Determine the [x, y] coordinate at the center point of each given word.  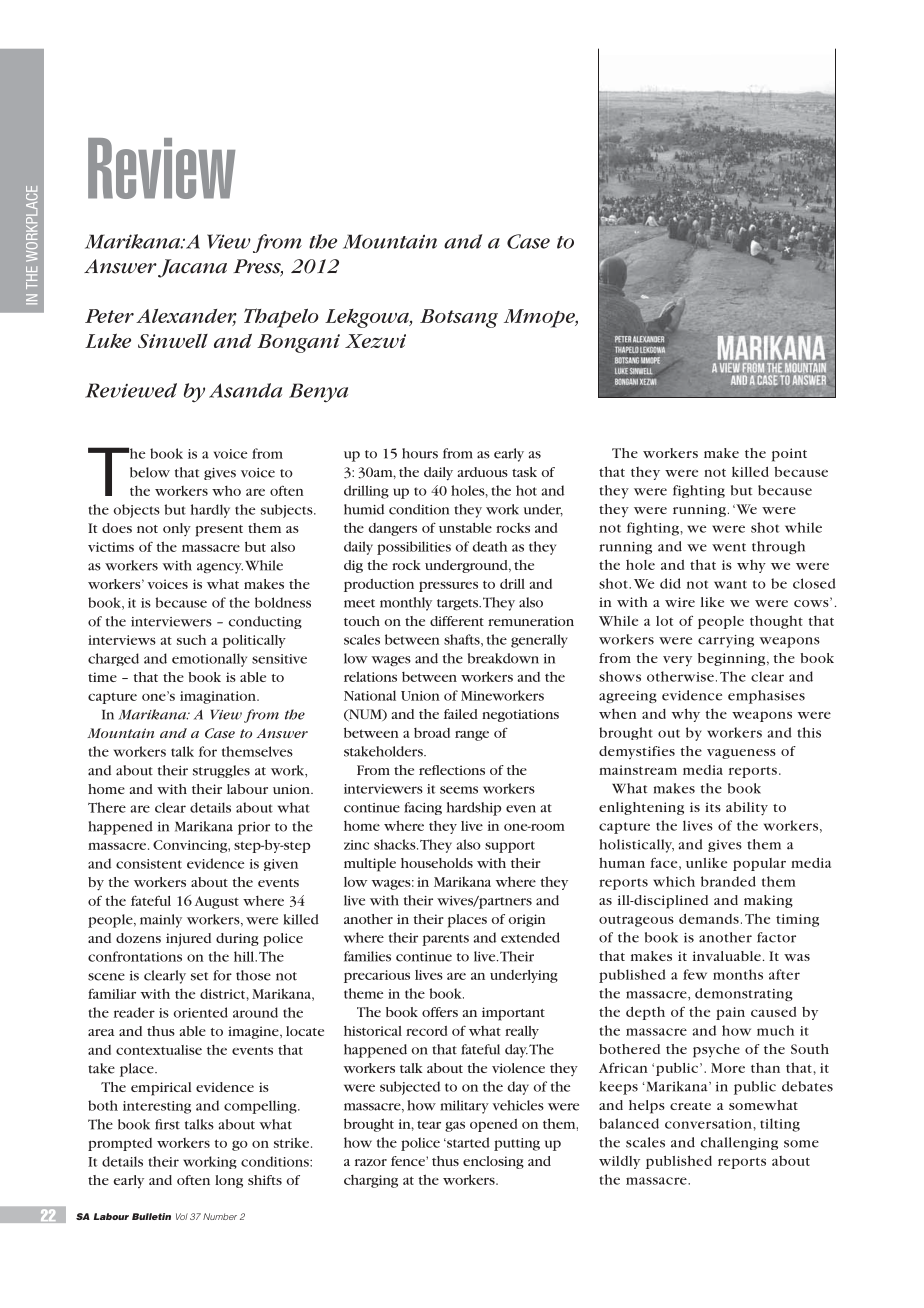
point [789, 455]
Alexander [186, 317]
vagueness [741, 754]
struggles [221, 771]
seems [459, 790]
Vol [182, 1216]
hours [420, 453]
